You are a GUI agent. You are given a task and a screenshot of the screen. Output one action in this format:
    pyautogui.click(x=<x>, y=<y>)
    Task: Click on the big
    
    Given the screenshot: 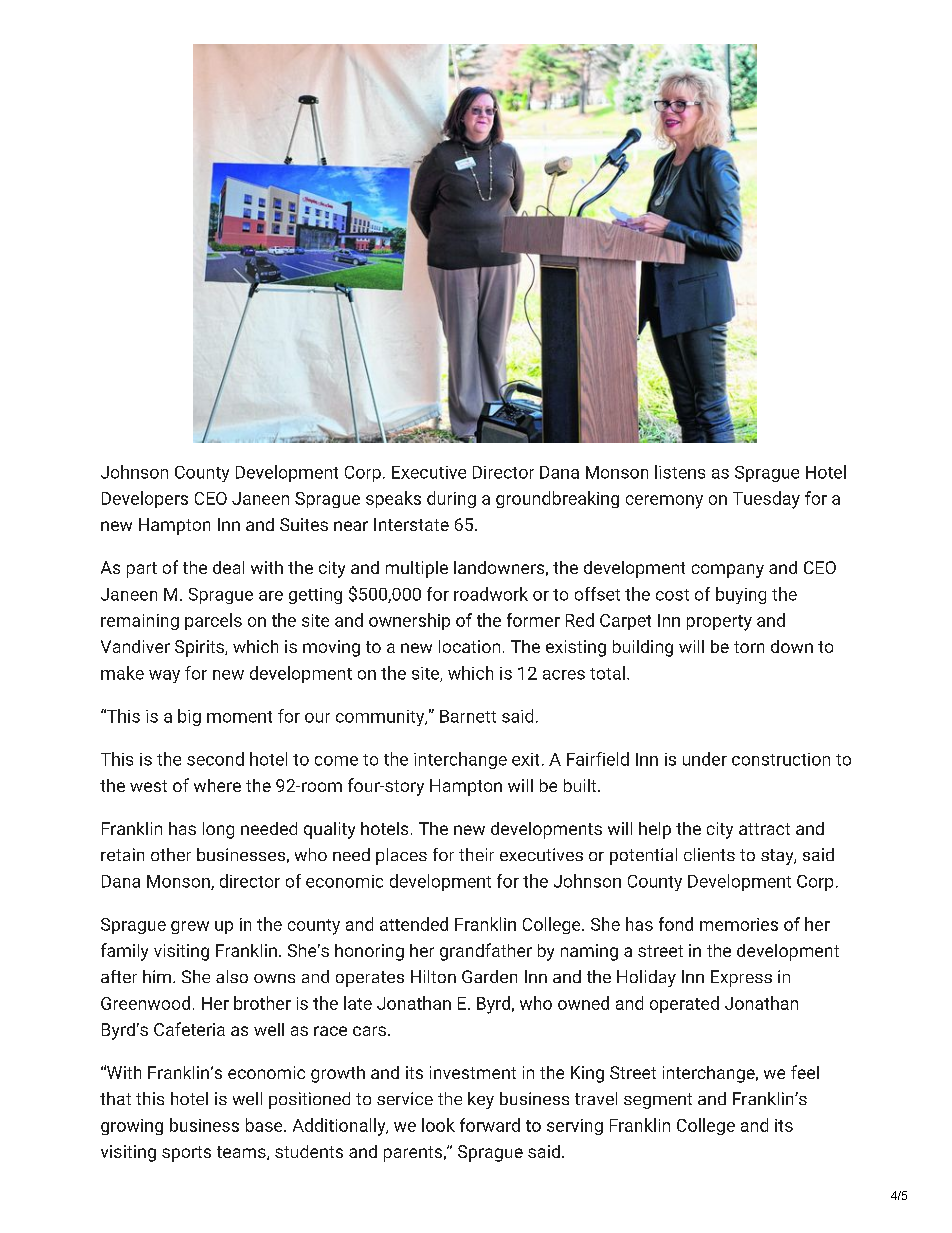 What is the action you would take?
    pyautogui.click(x=189, y=717)
